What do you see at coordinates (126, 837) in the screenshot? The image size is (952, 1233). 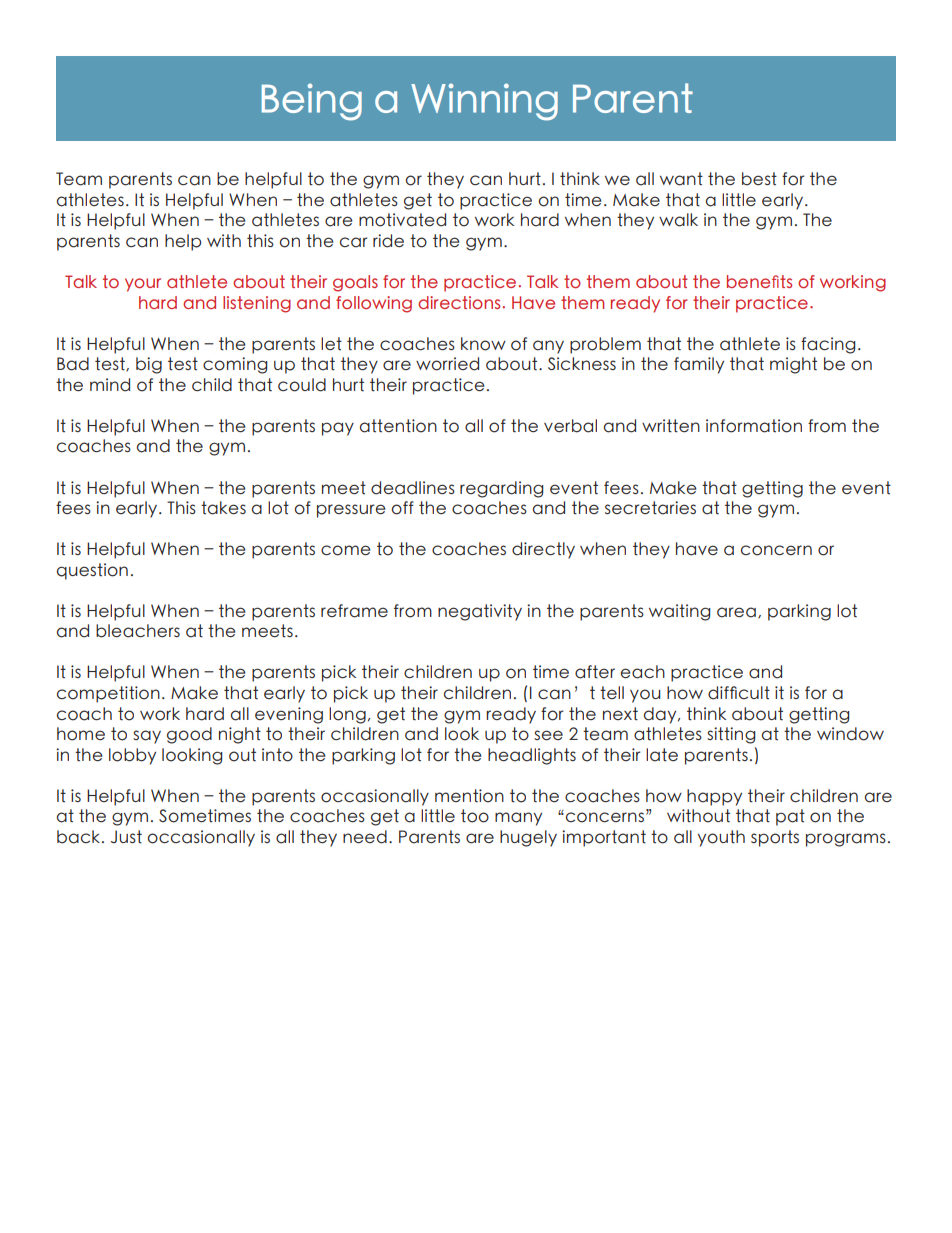 I see `Just` at bounding box center [126, 837].
